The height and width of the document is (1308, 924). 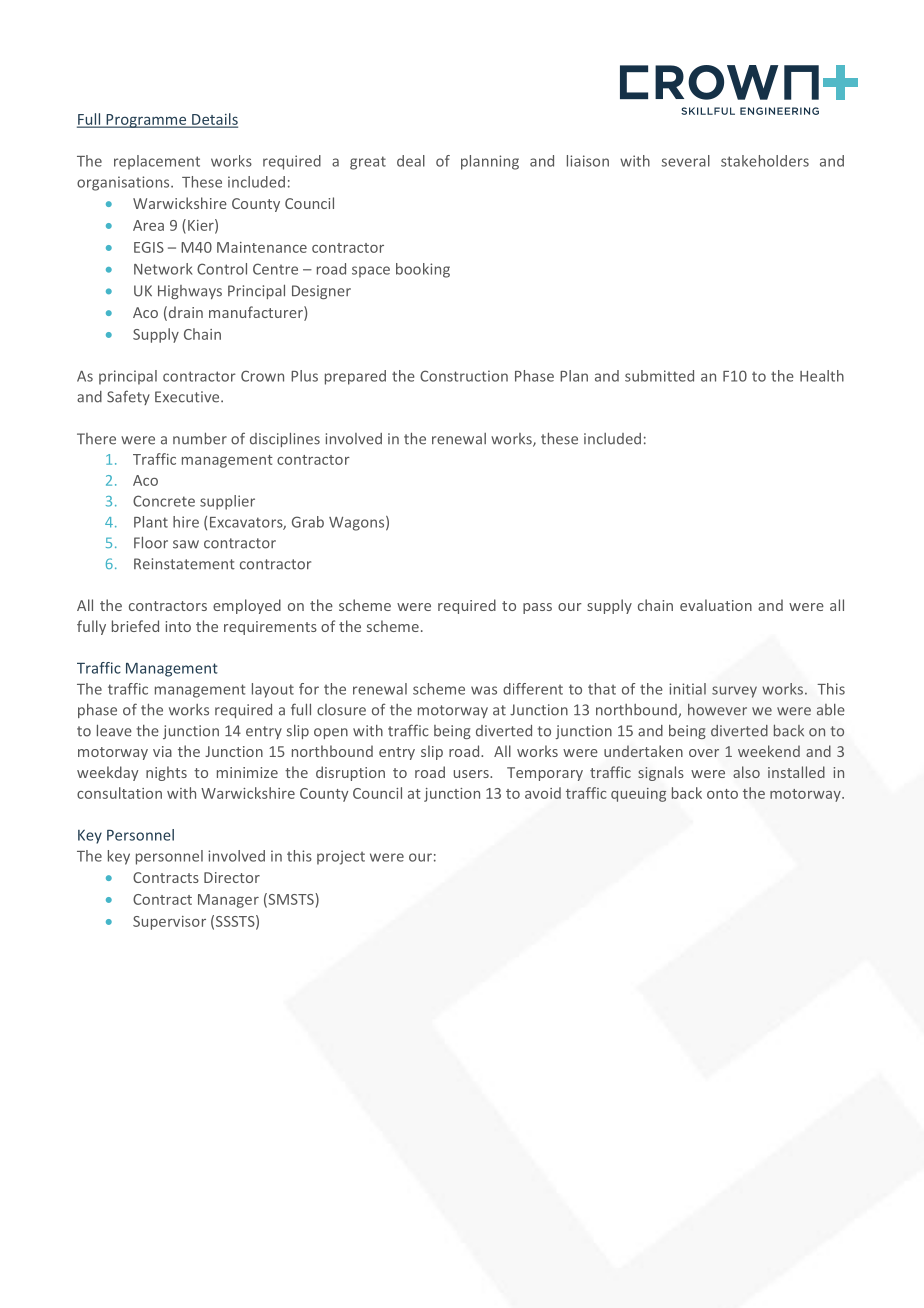 What do you see at coordinates (411, 161) in the document?
I see `deal` at bounding box center [411, 161].
